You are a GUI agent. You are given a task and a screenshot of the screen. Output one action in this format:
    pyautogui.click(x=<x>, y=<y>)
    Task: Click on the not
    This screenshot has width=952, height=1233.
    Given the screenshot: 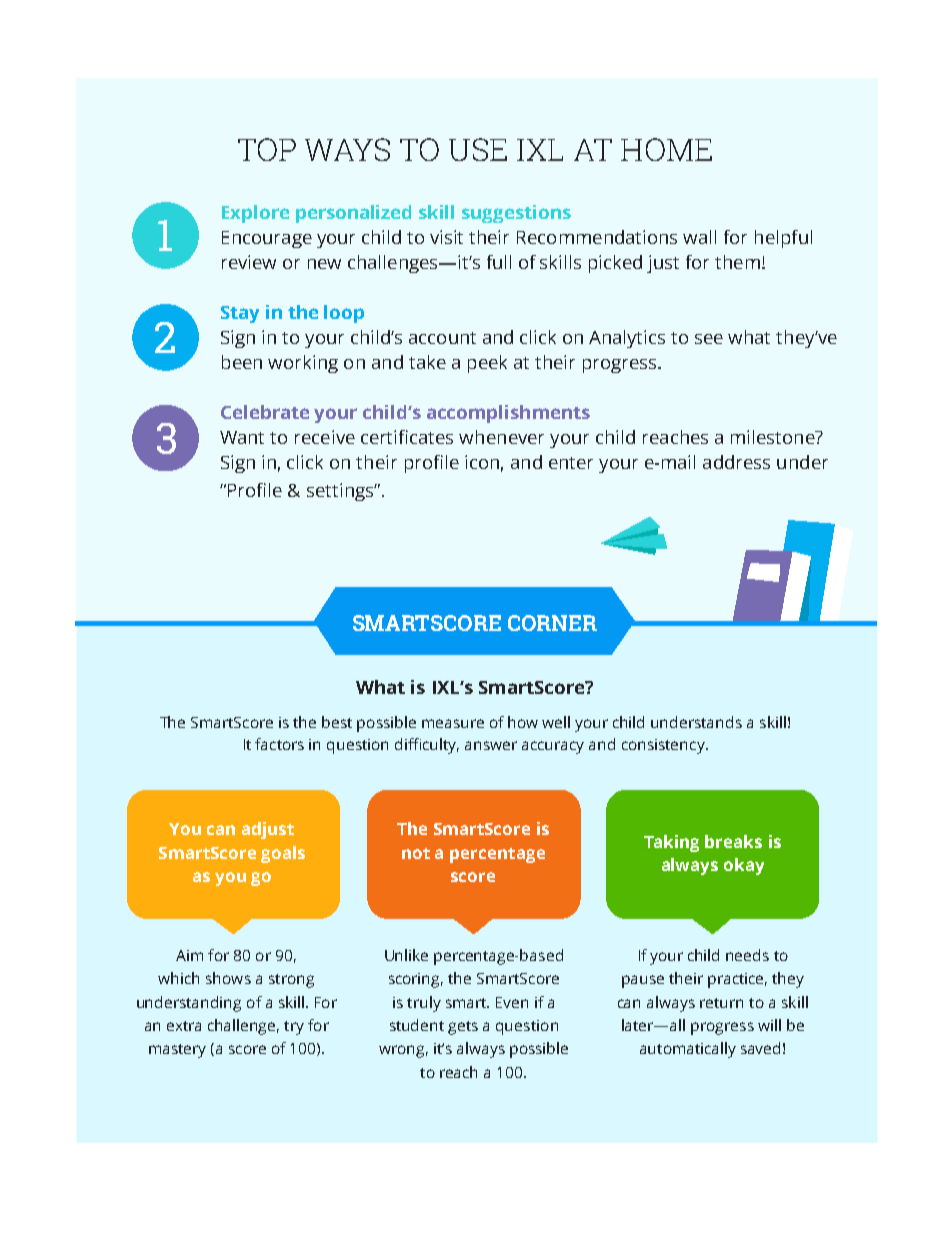 What is the action you would take?
    pyautogui.click(x=416, y=853)
